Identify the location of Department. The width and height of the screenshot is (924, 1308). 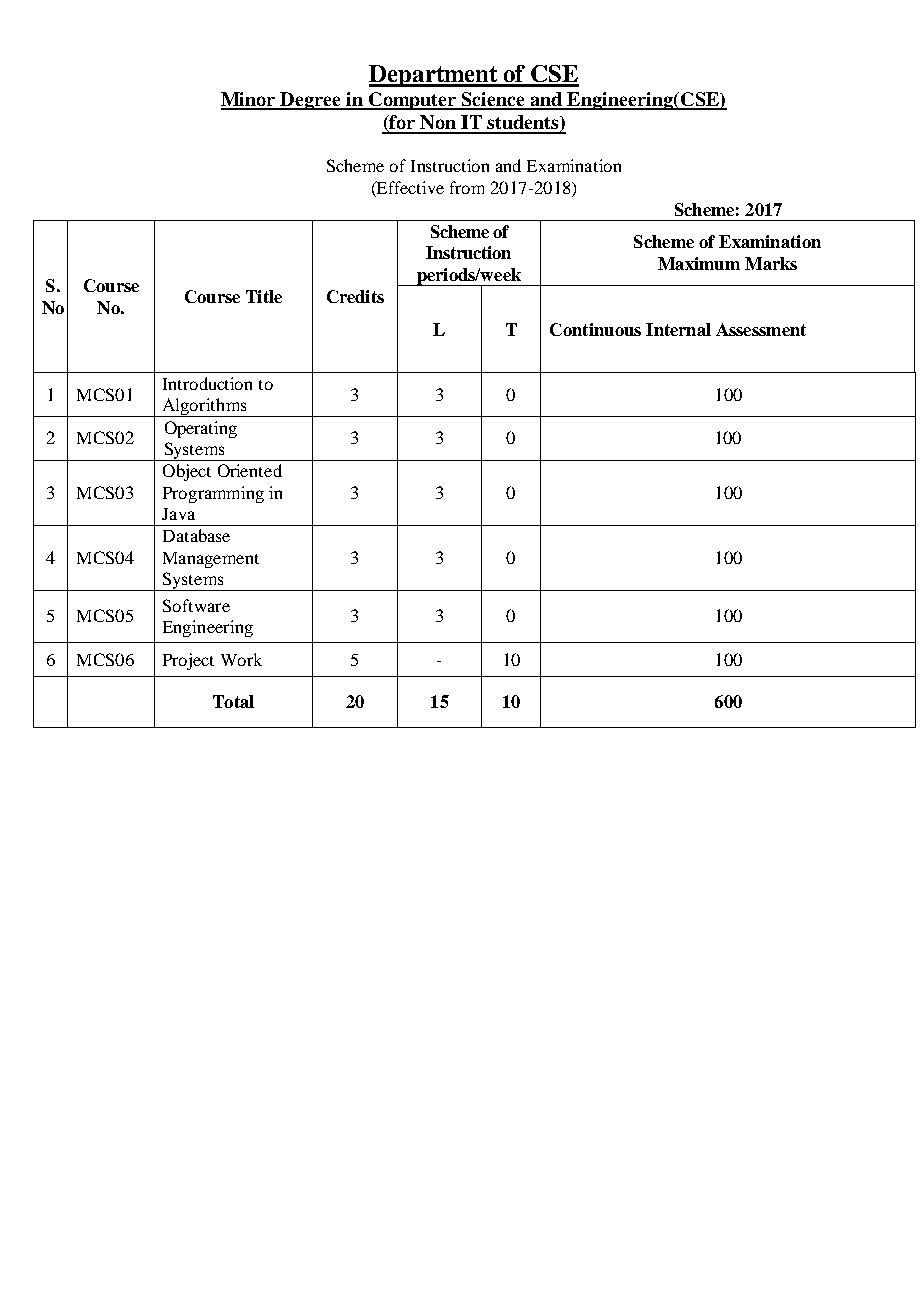
(434, 76).
